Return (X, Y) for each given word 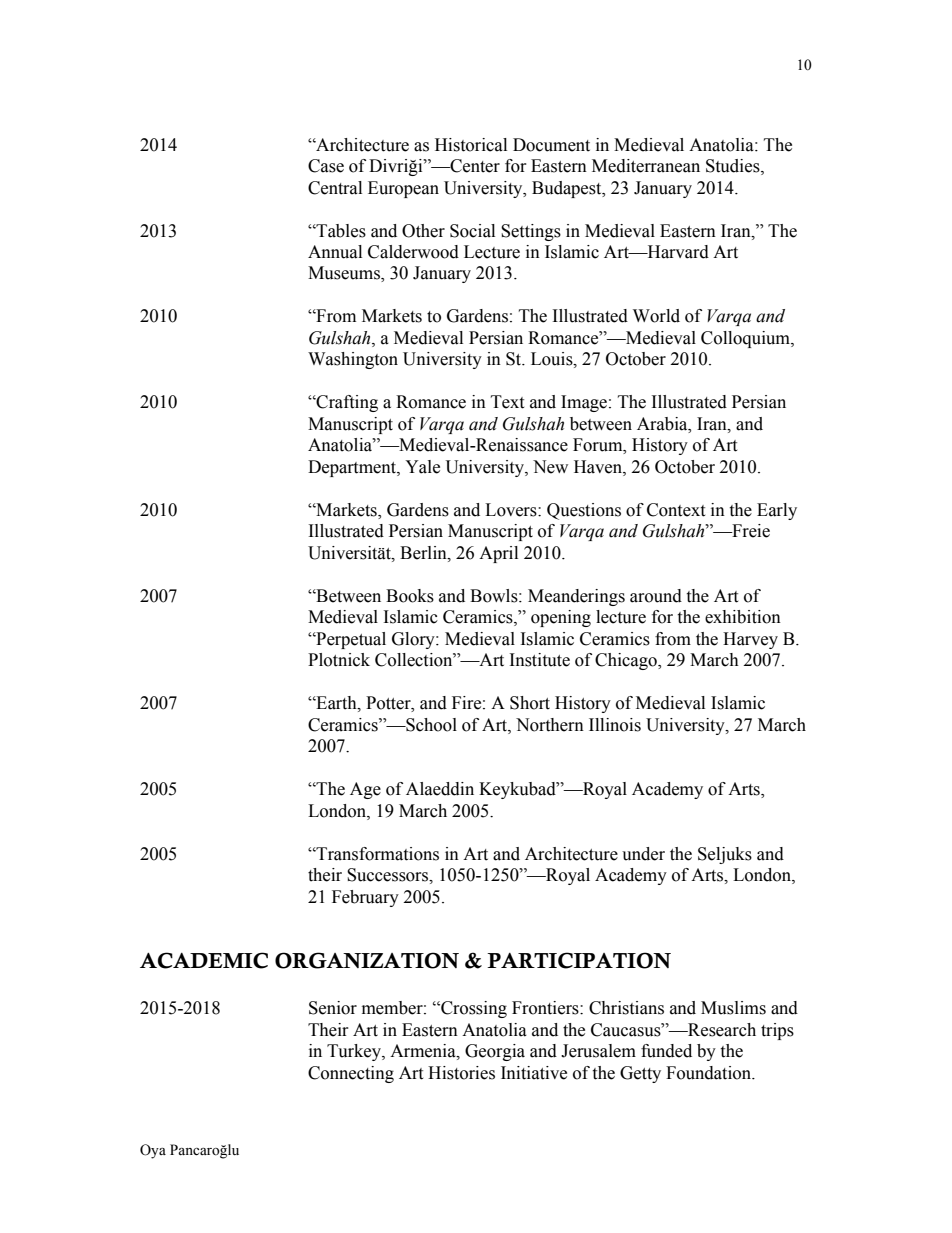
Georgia (495, 1052)
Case (326, 166)
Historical (471, 145)
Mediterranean (646, 166)
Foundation (710, 1073)
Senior (333, 1008)
